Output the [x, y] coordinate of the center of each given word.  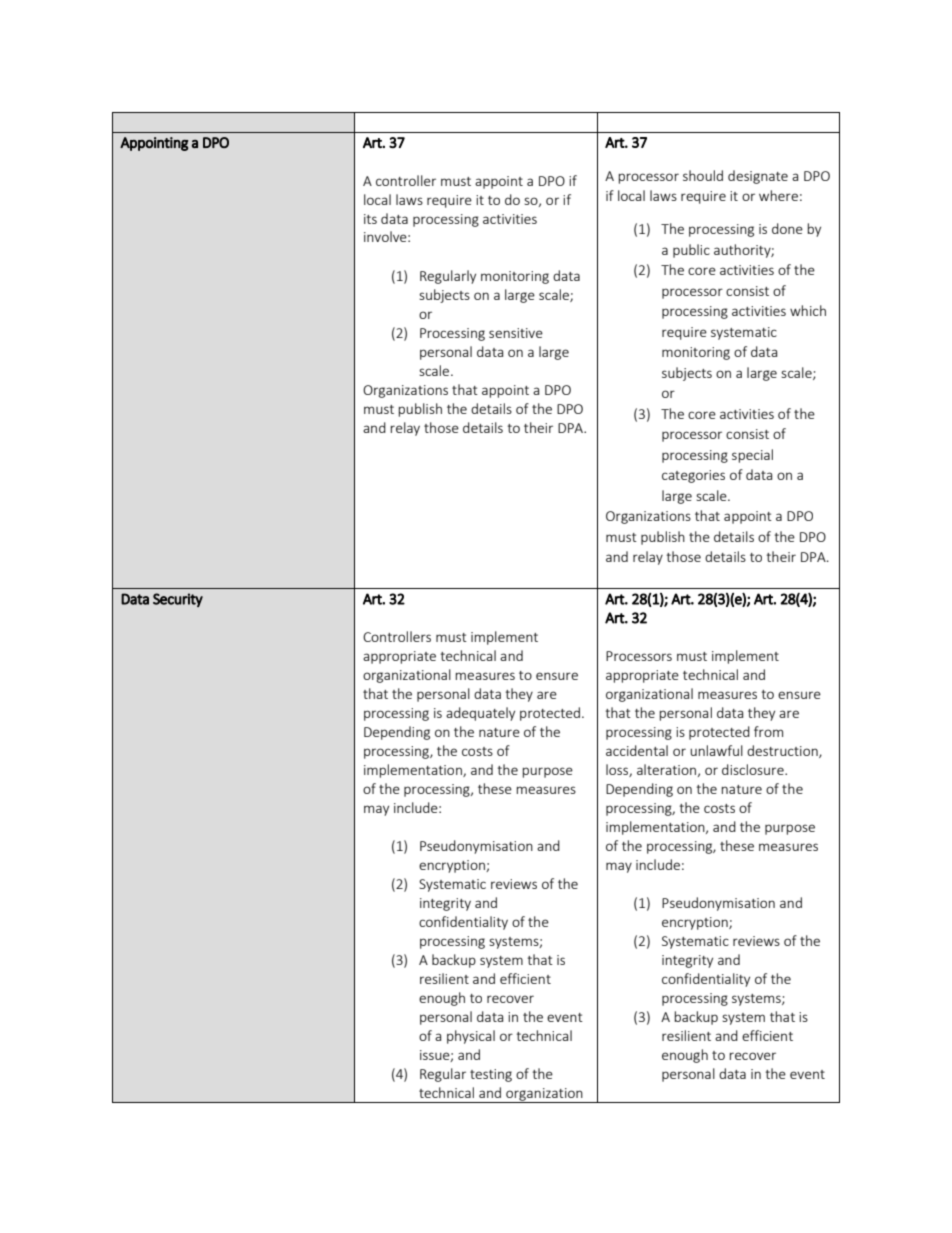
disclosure [754, 769]
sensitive [516, 333]
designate [758, 177]
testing [491, 1075]
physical [471, 1037]
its [370, 219]
